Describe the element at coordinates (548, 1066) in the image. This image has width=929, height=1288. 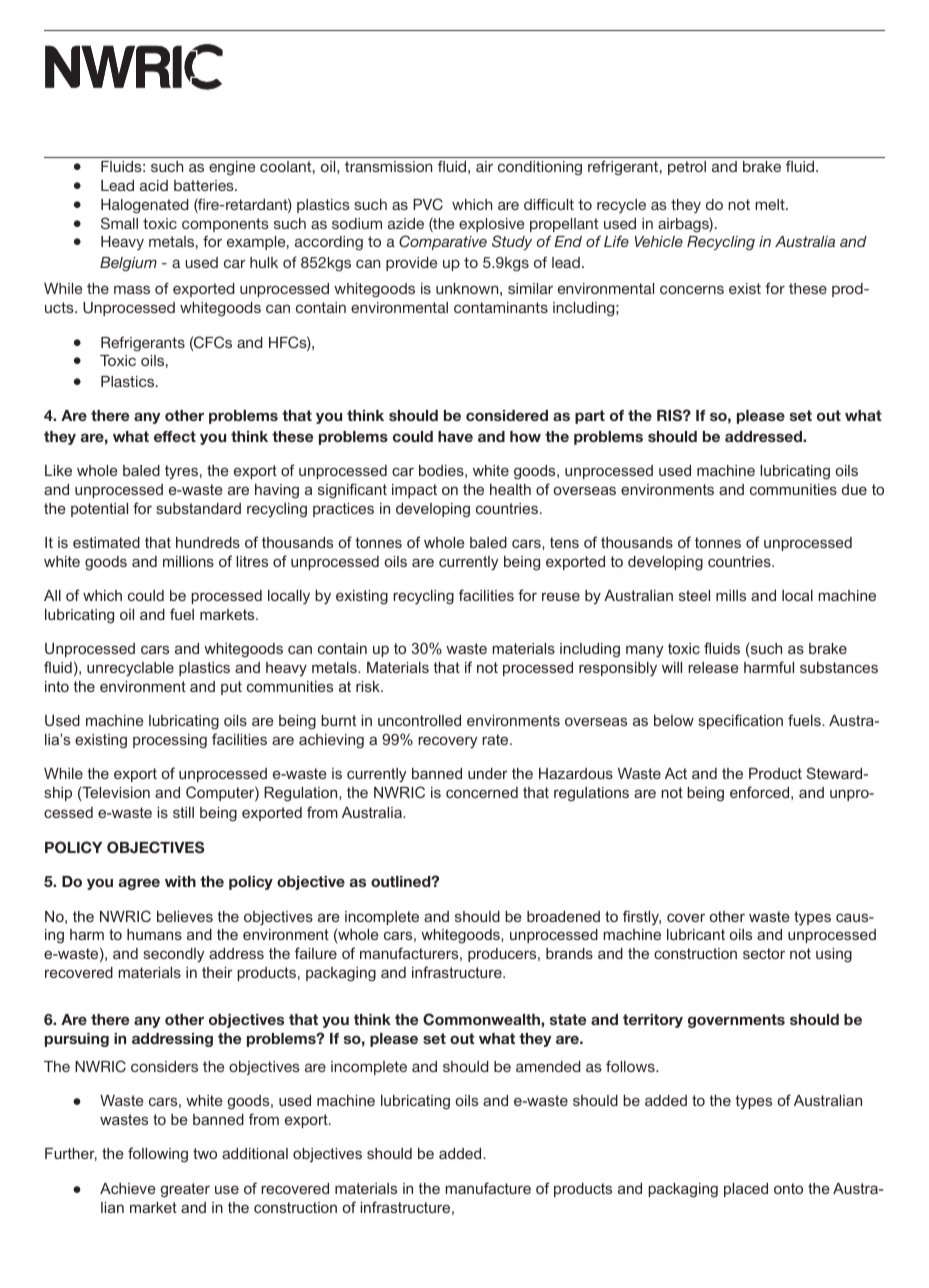
I see `amended` at that location.
